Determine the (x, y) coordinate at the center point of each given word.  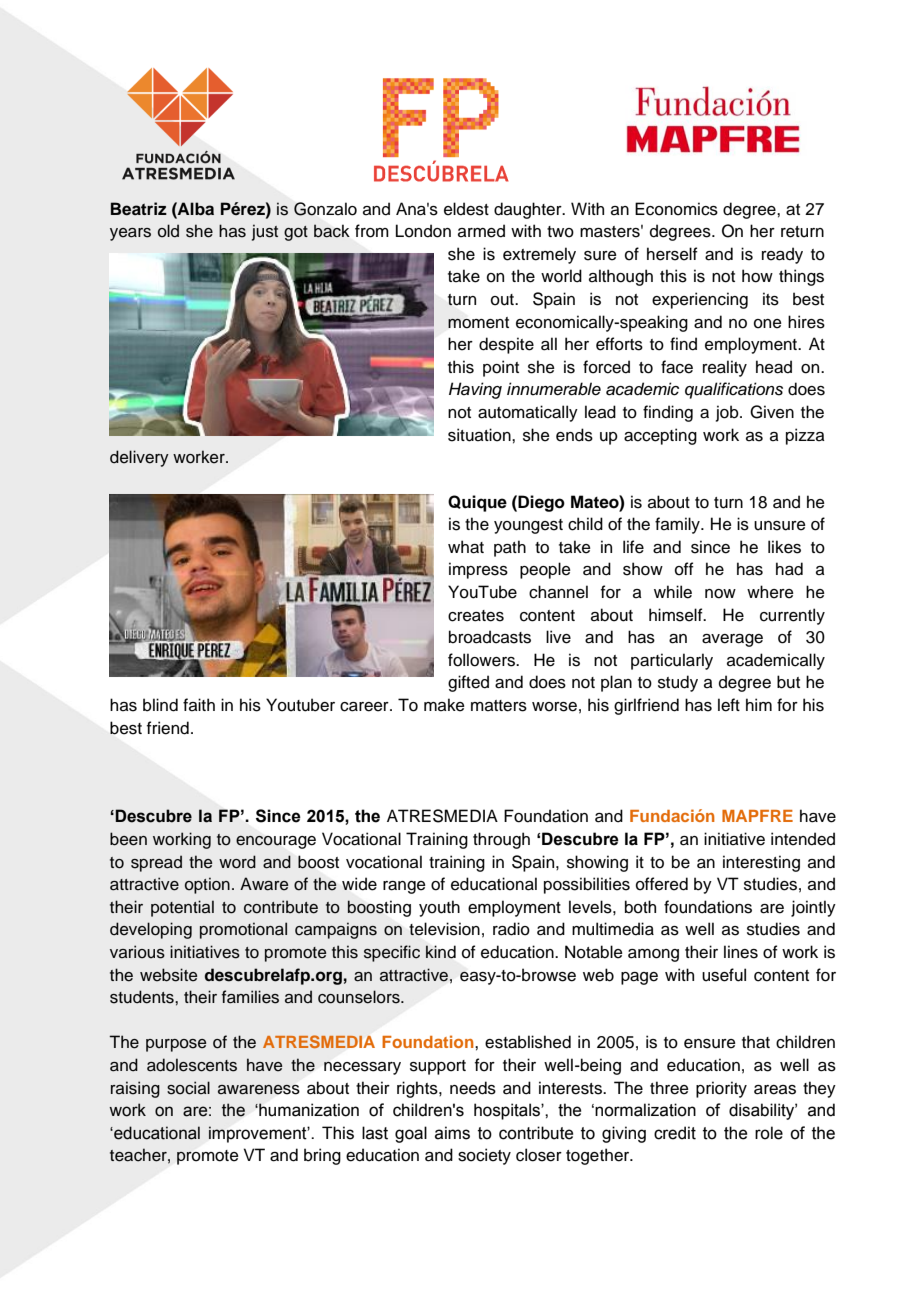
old (168, 231)
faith (199, 705)
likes (784, 547)
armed (481, 231)
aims (452, 1133)
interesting (761, 863)
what (466, 547)
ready (782, 255)
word (237, 862)
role (769, 1133)
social (188, 1088)
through (501, 840)
